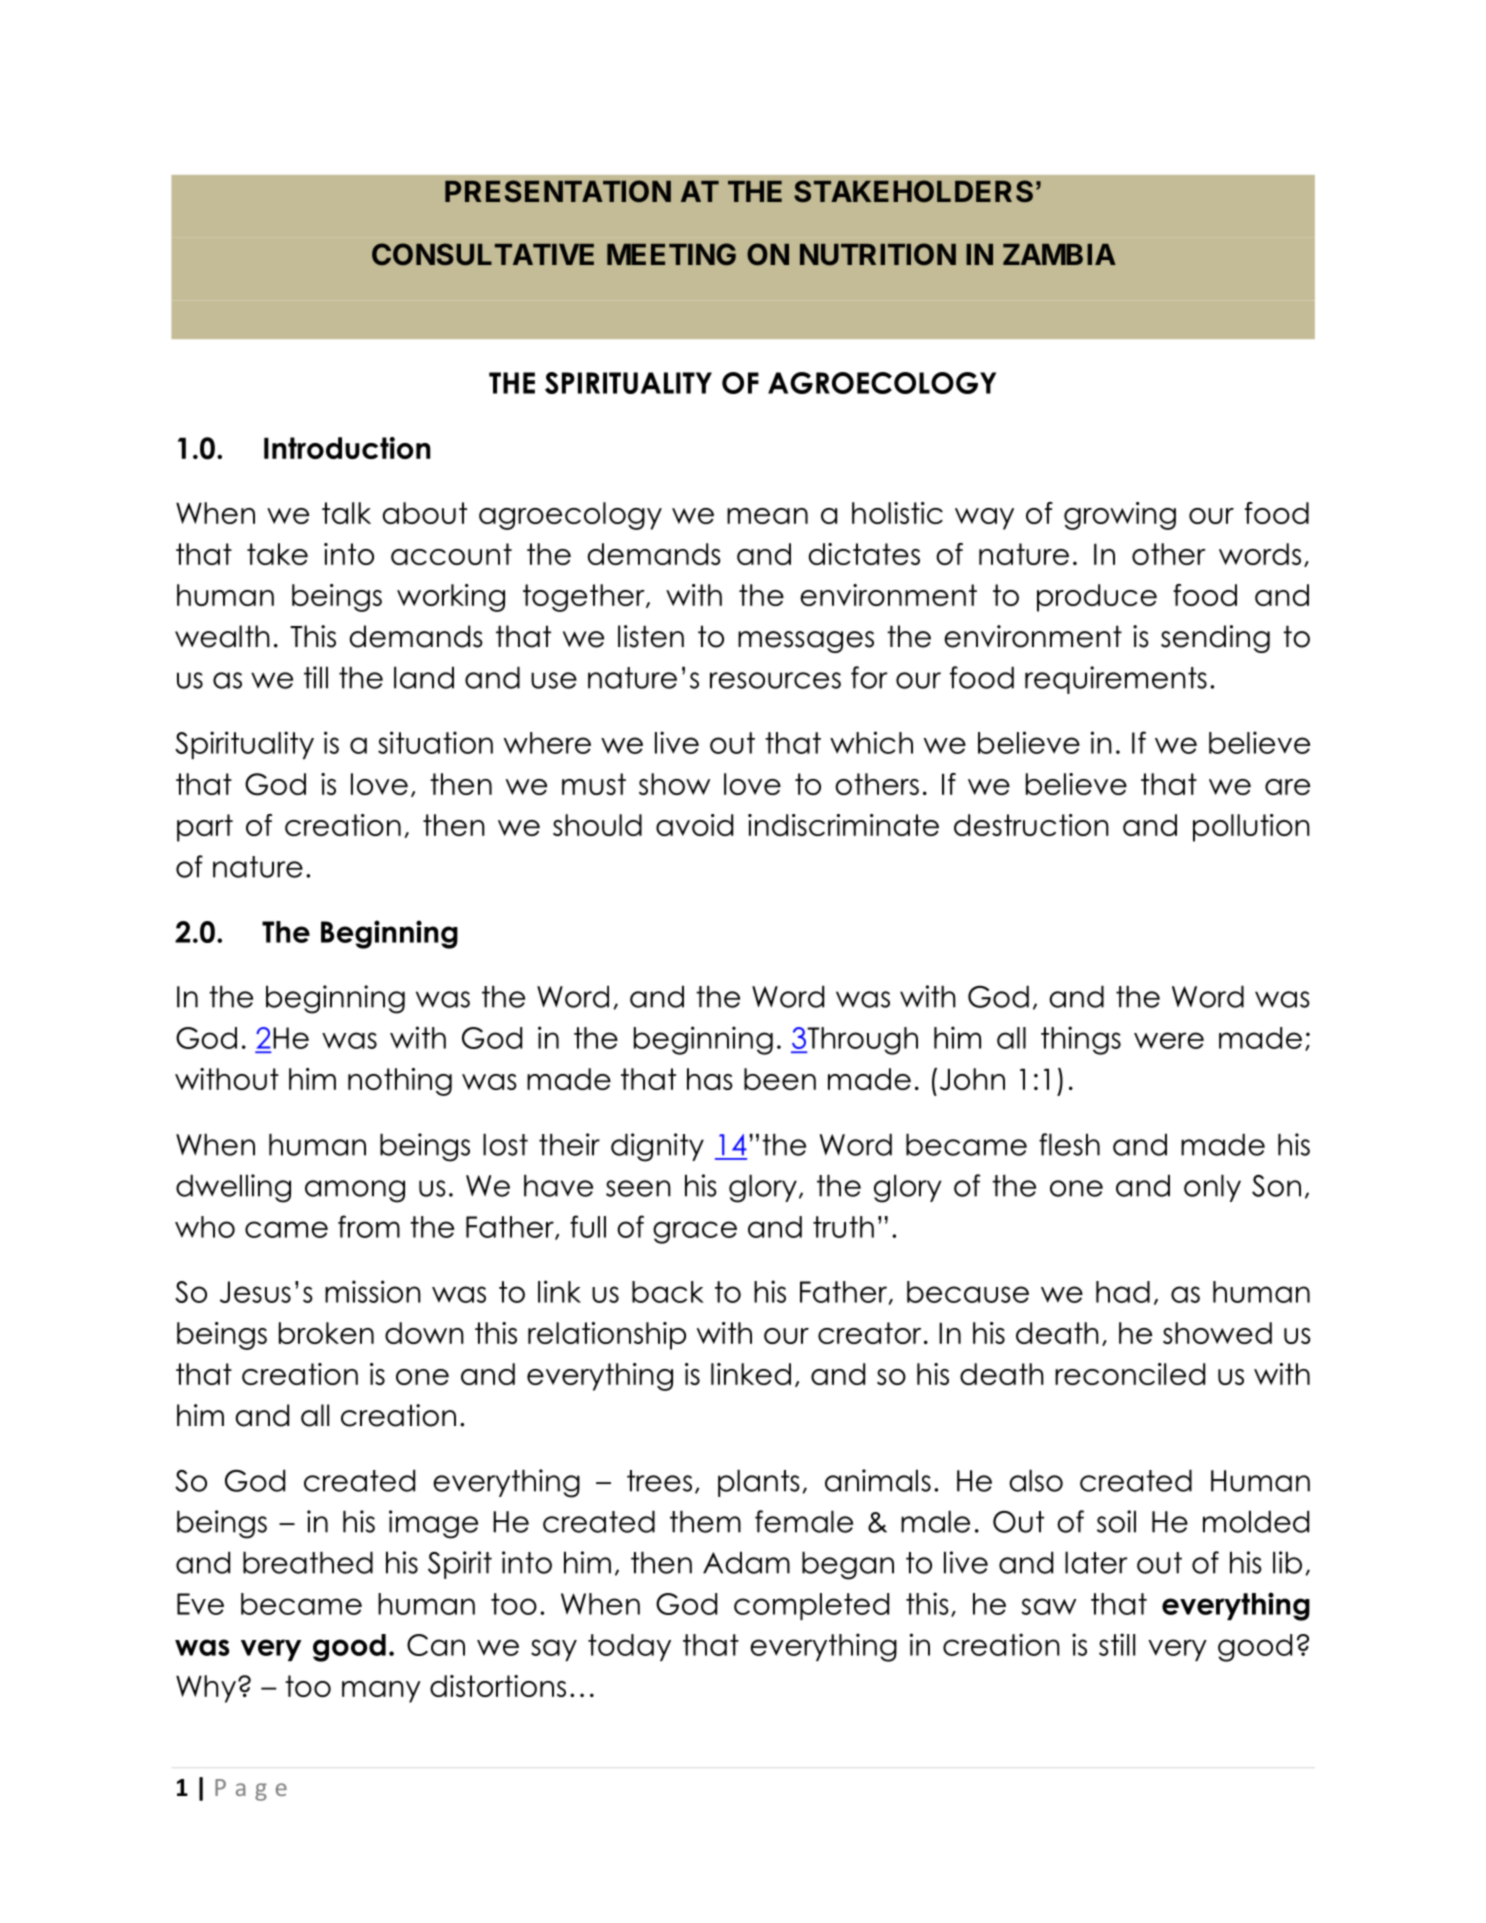 The height and width of the screenshot is (1923, 1486). Describe the element at coordinates (381, 1692) in the screenshot. I see `many` at that location.
